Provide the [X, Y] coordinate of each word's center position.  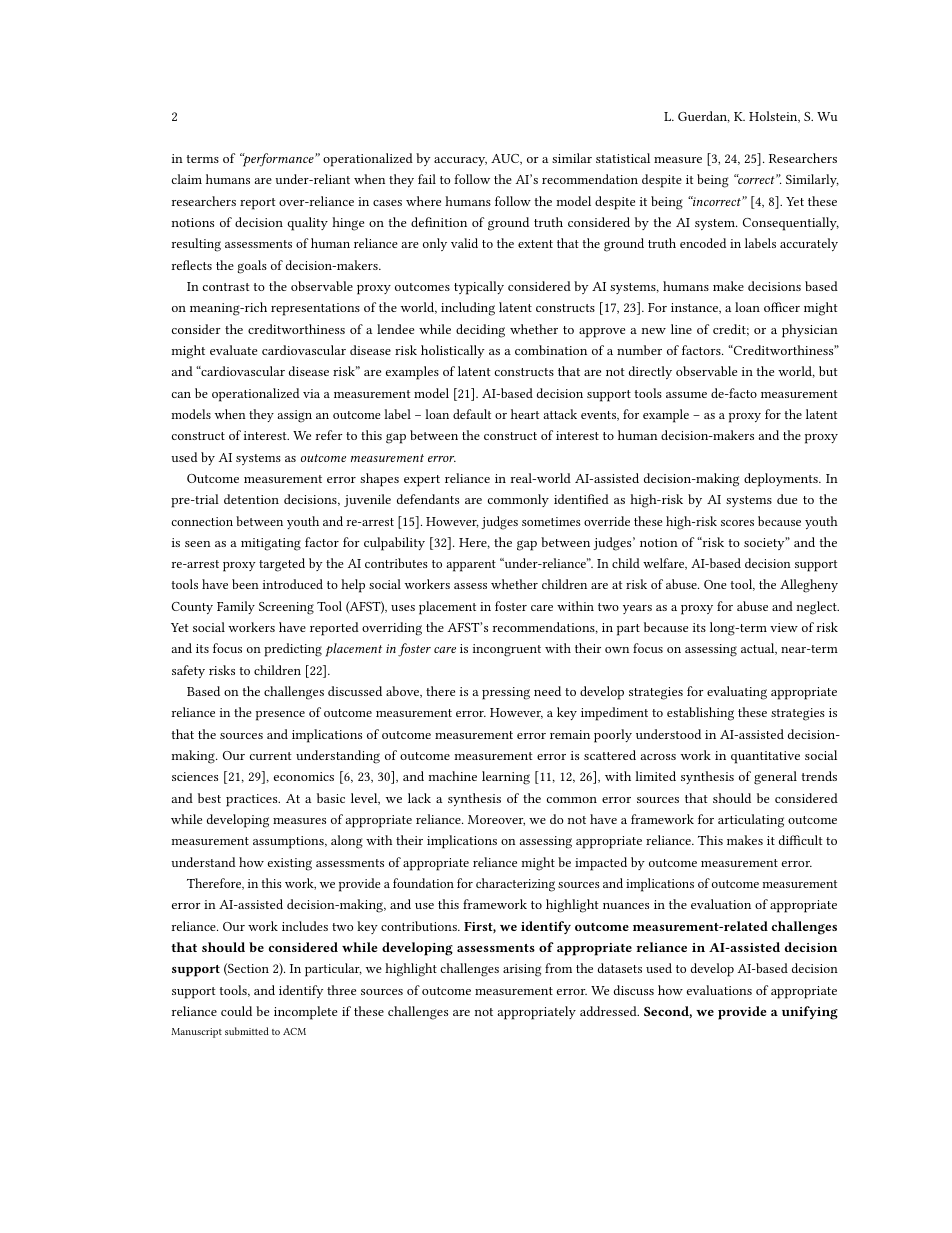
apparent [471, 566]
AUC [506, 159]
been [245, 584]
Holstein [774, 117]
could [236, 1011]
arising [522, 970]
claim [187, 179]
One [715, 584]
